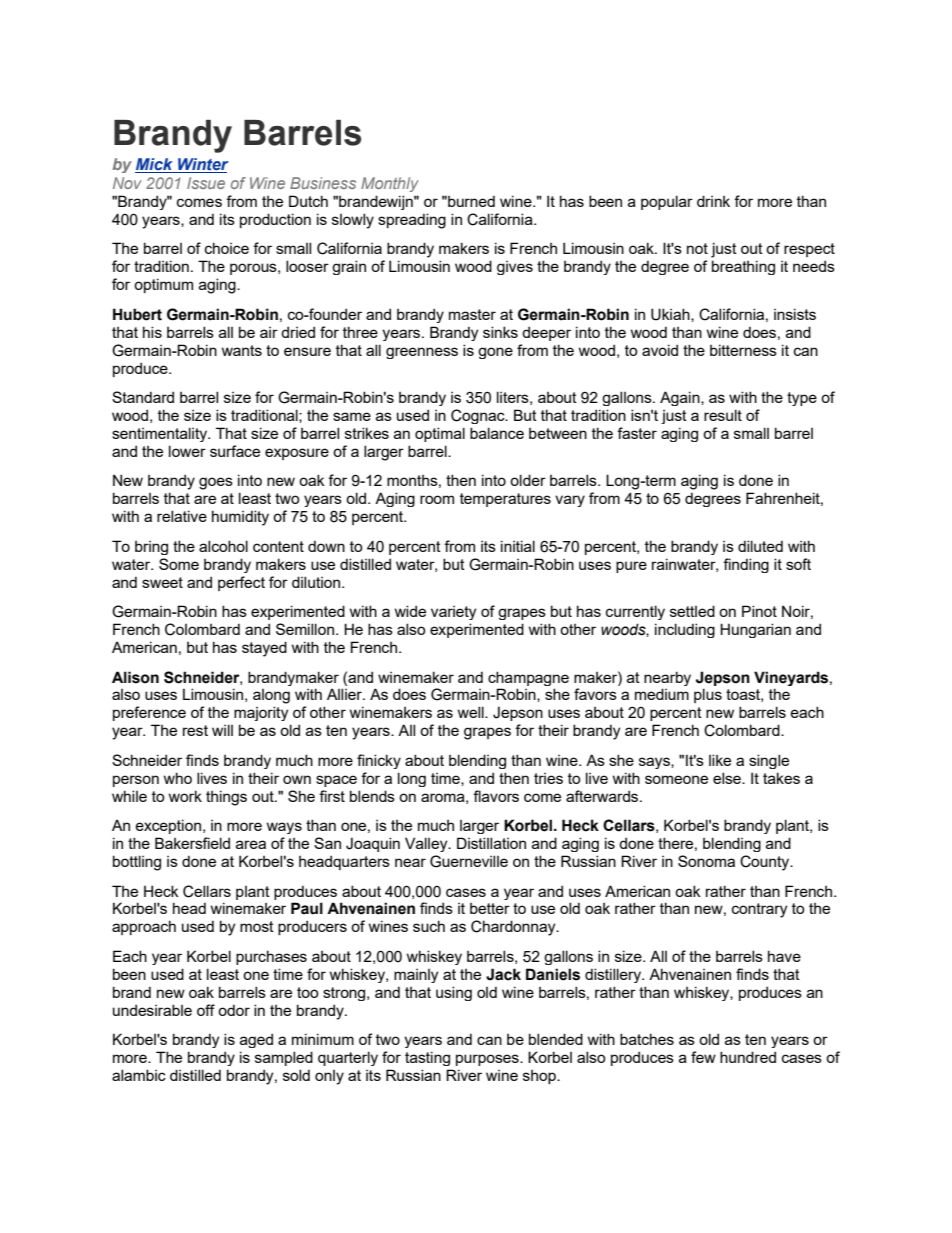 Image resolution: width=952 pixels, height=1233 pixels. What do you see at coordinates (488, 1060) in the screenshot?
I see `purposes` at bounding box center [488, 1060].
